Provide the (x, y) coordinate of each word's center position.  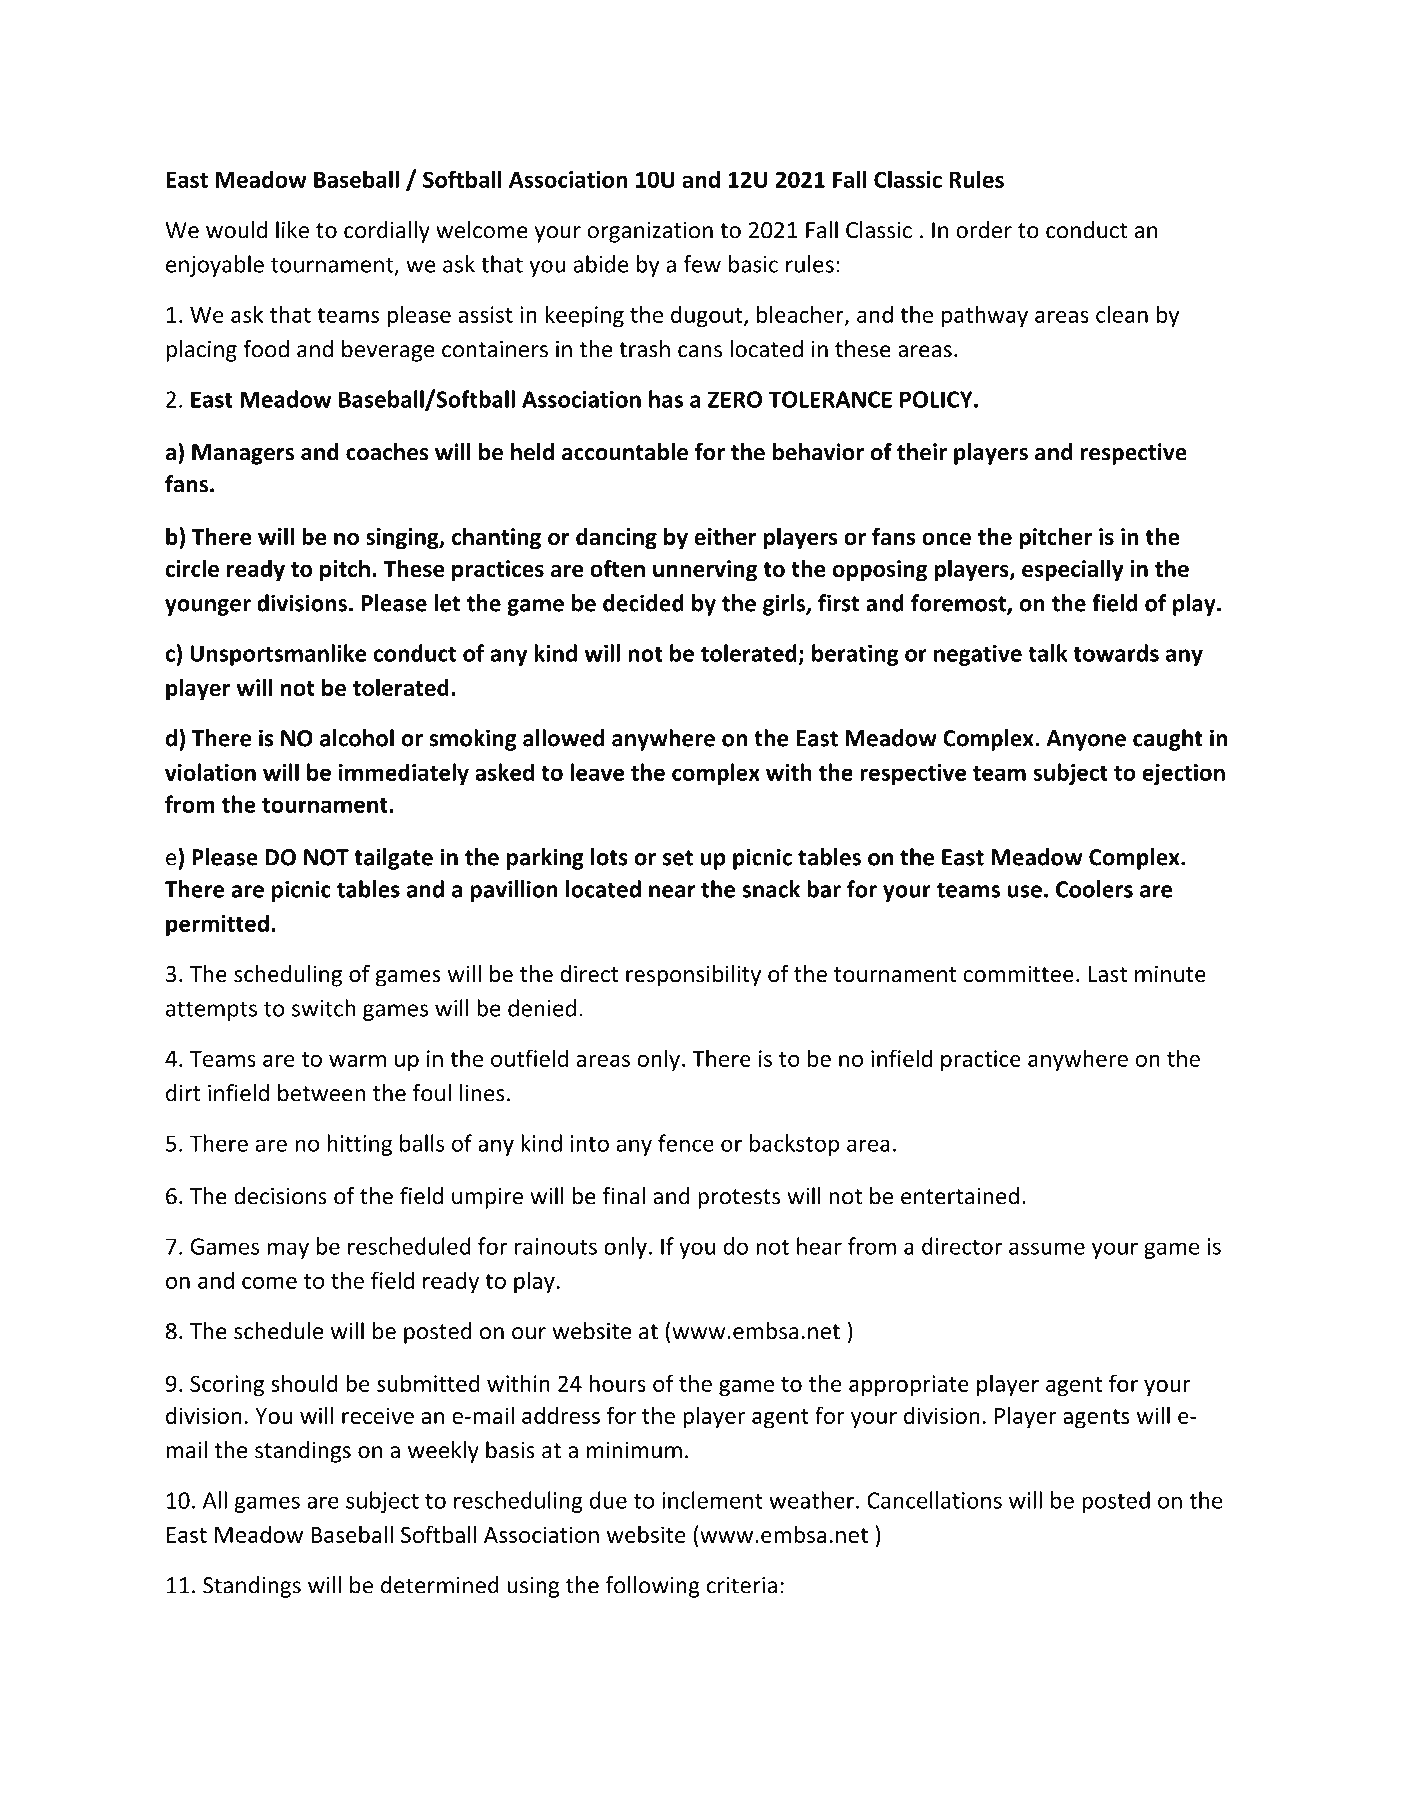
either (725, 536)
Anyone (1086, 740)
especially (1073, 570)
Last (1108, 974)
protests (739, 1199)
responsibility (693, 976)
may (288, 1250)
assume (1047, 1248)
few (702, 264)
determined (440, 1585)
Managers (243, 454)
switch (323, 1008)
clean (1122, 314)
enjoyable (215, 266)
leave (597, 772)
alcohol (357, 738)
